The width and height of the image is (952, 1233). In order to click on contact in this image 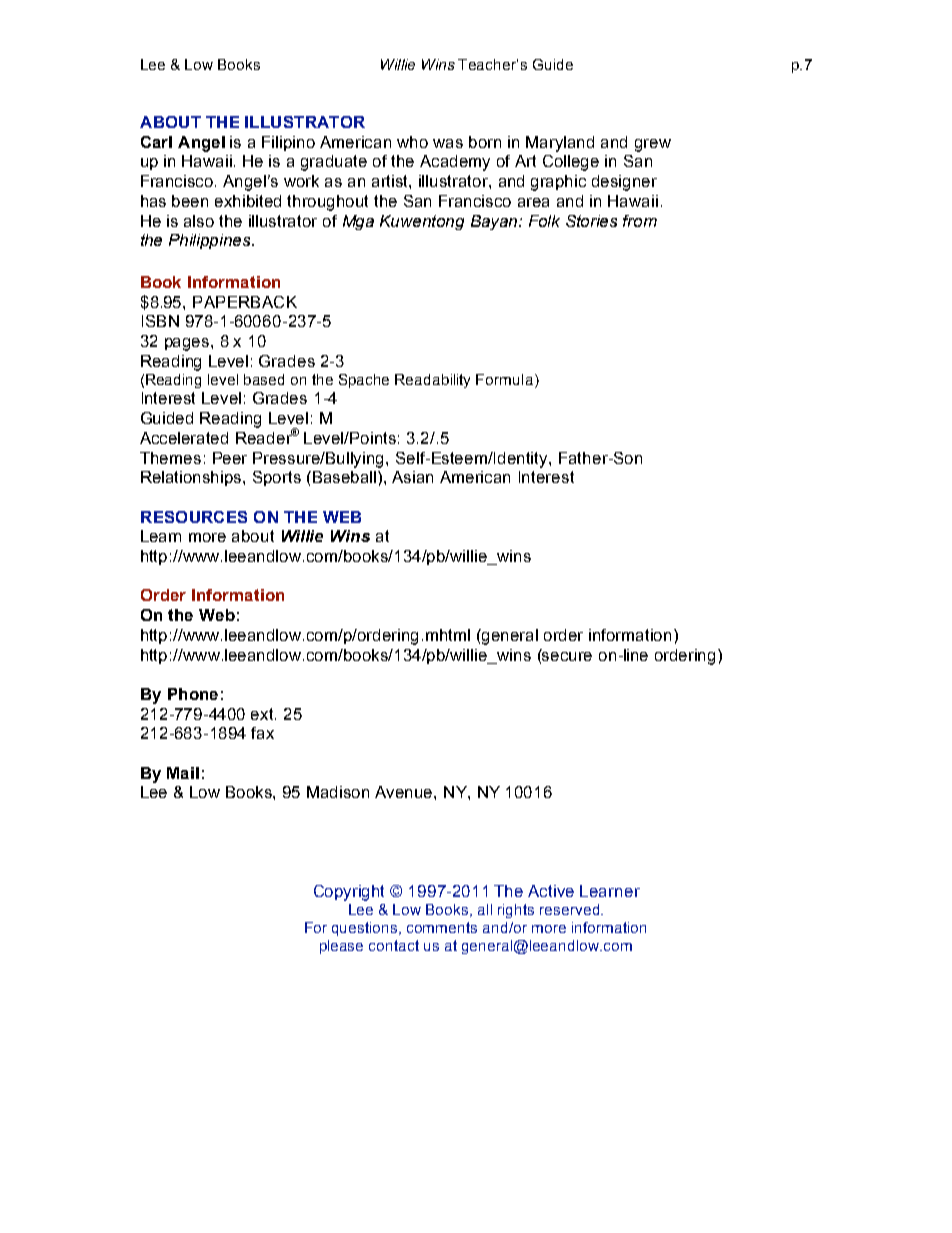, I will do `click(394, 945)`.
